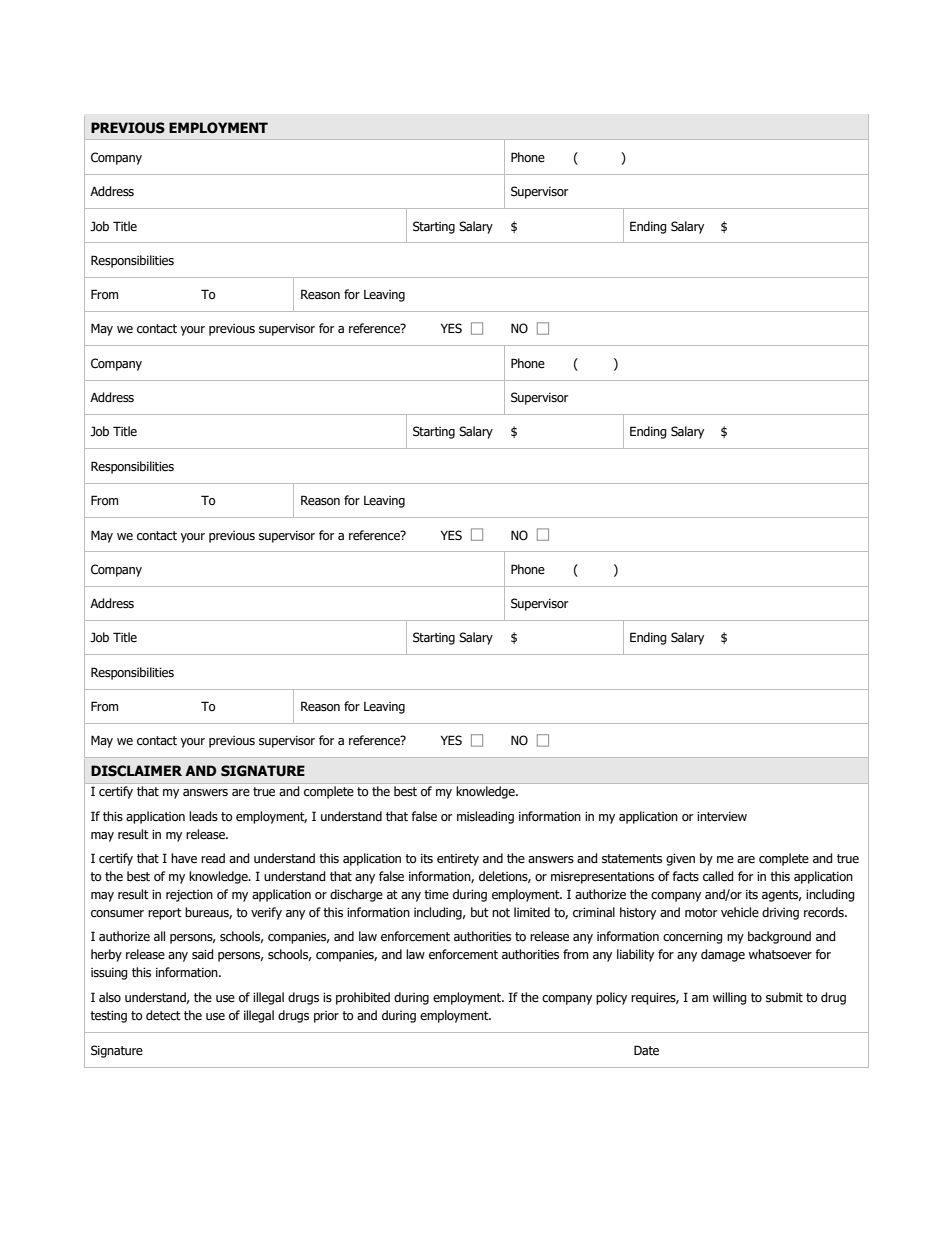  I want to click on given, so click(680, 860).
